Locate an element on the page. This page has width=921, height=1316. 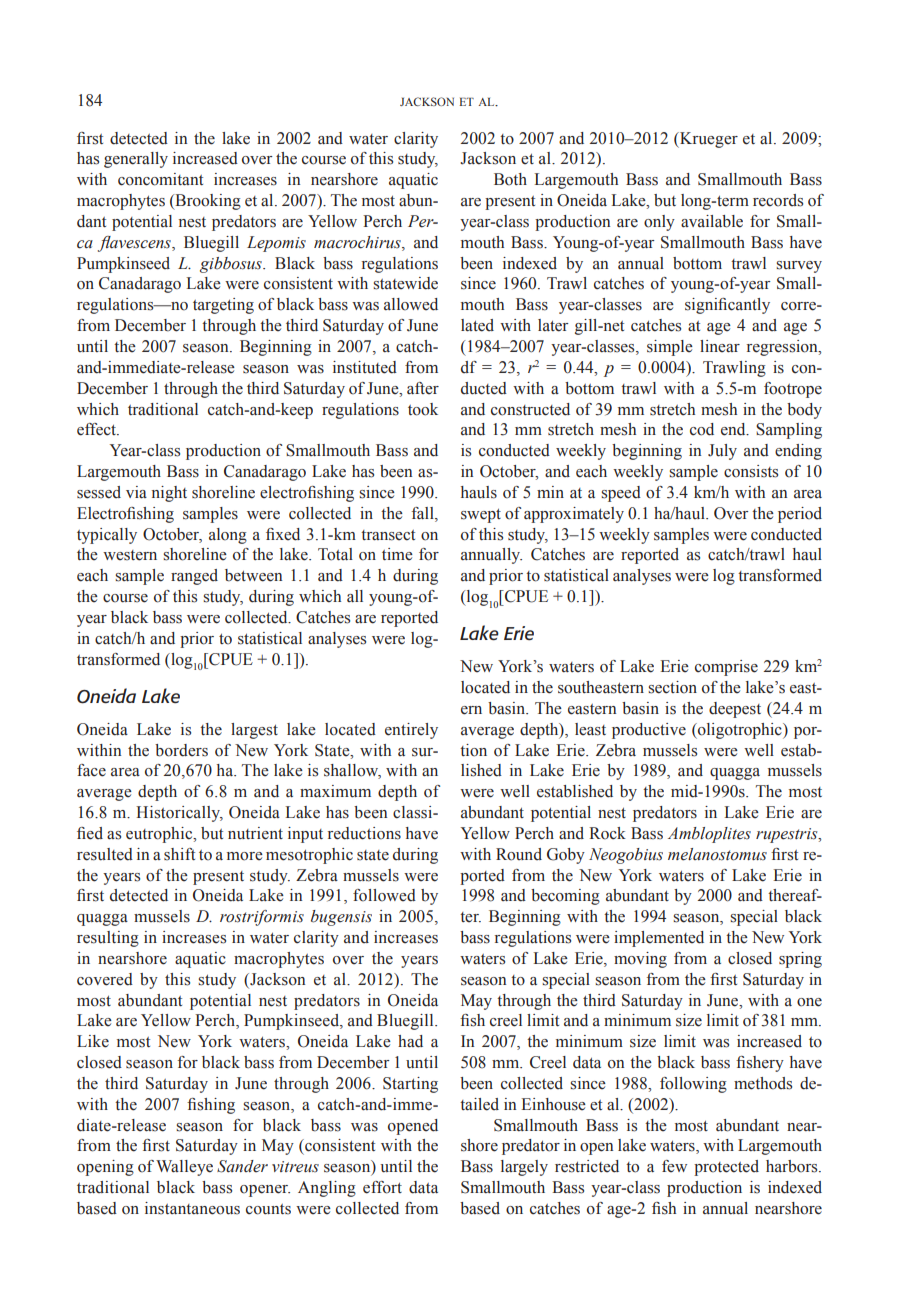
Both is located at coordinates (510, 179).
